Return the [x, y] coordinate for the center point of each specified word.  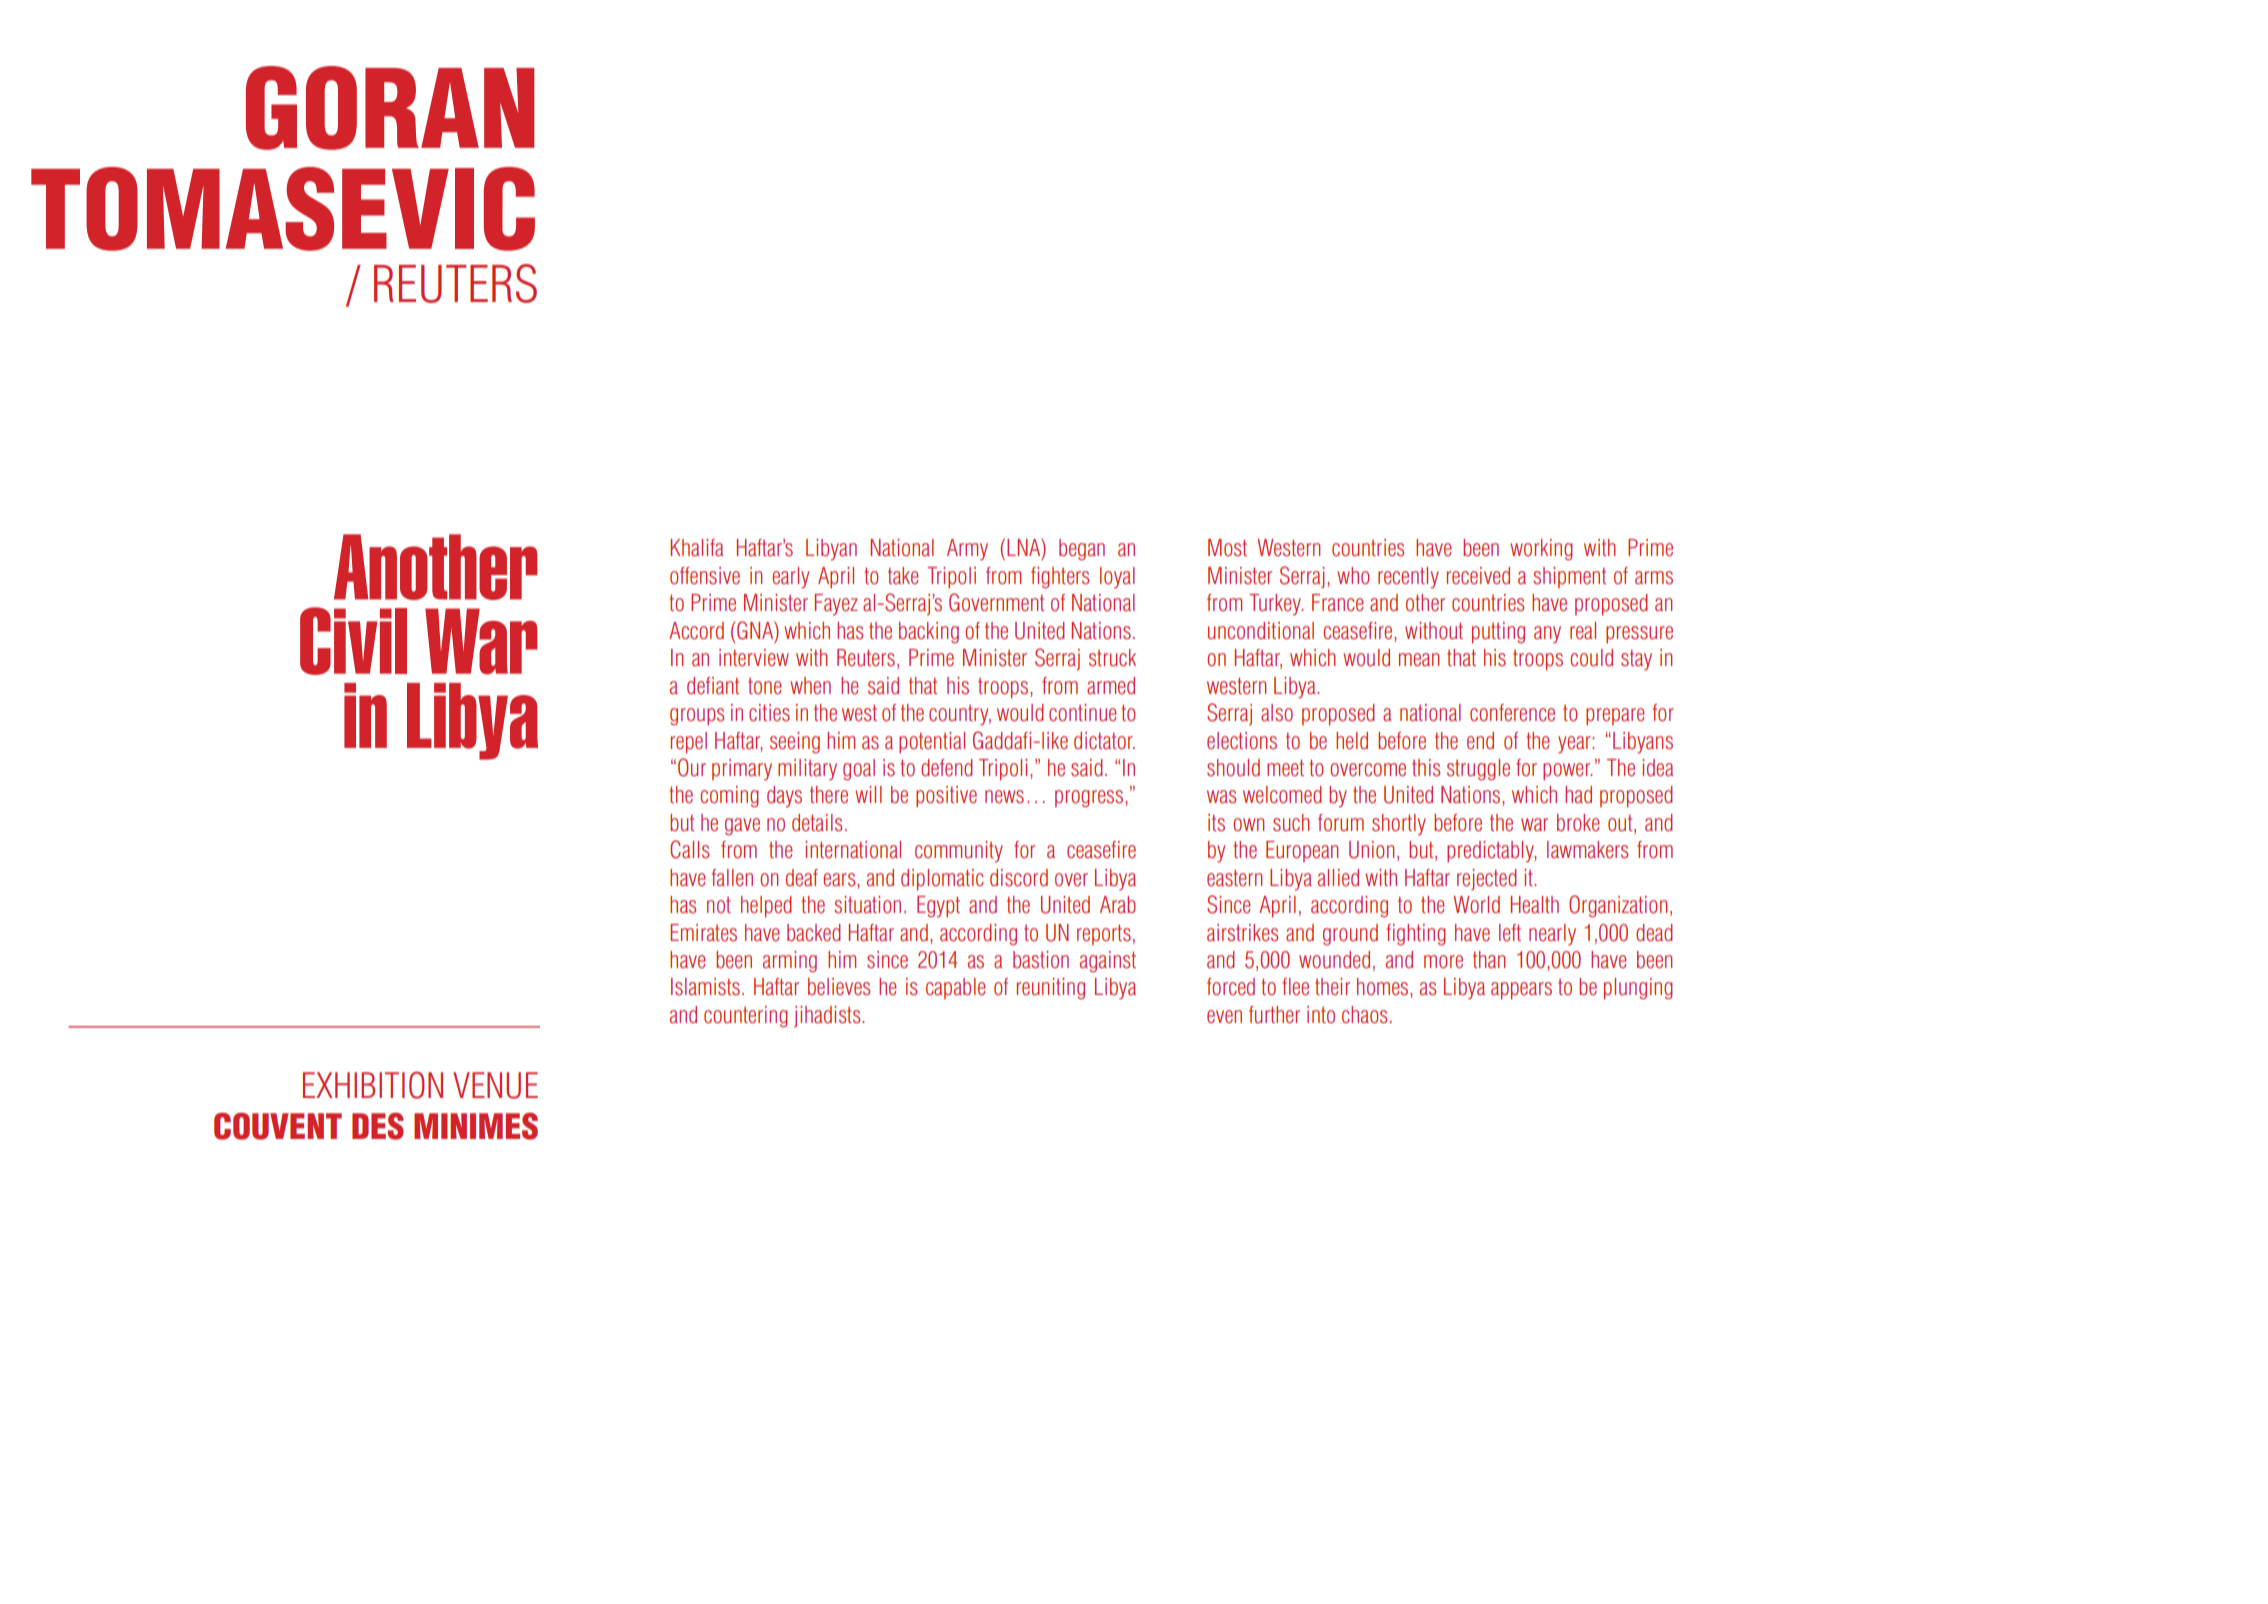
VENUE [495, 1085]
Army [967, 550]
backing [929, 633]
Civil [353, 641]
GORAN [390, 108]
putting [1498, 633]
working [1541, 550]
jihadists [828, 1016]
